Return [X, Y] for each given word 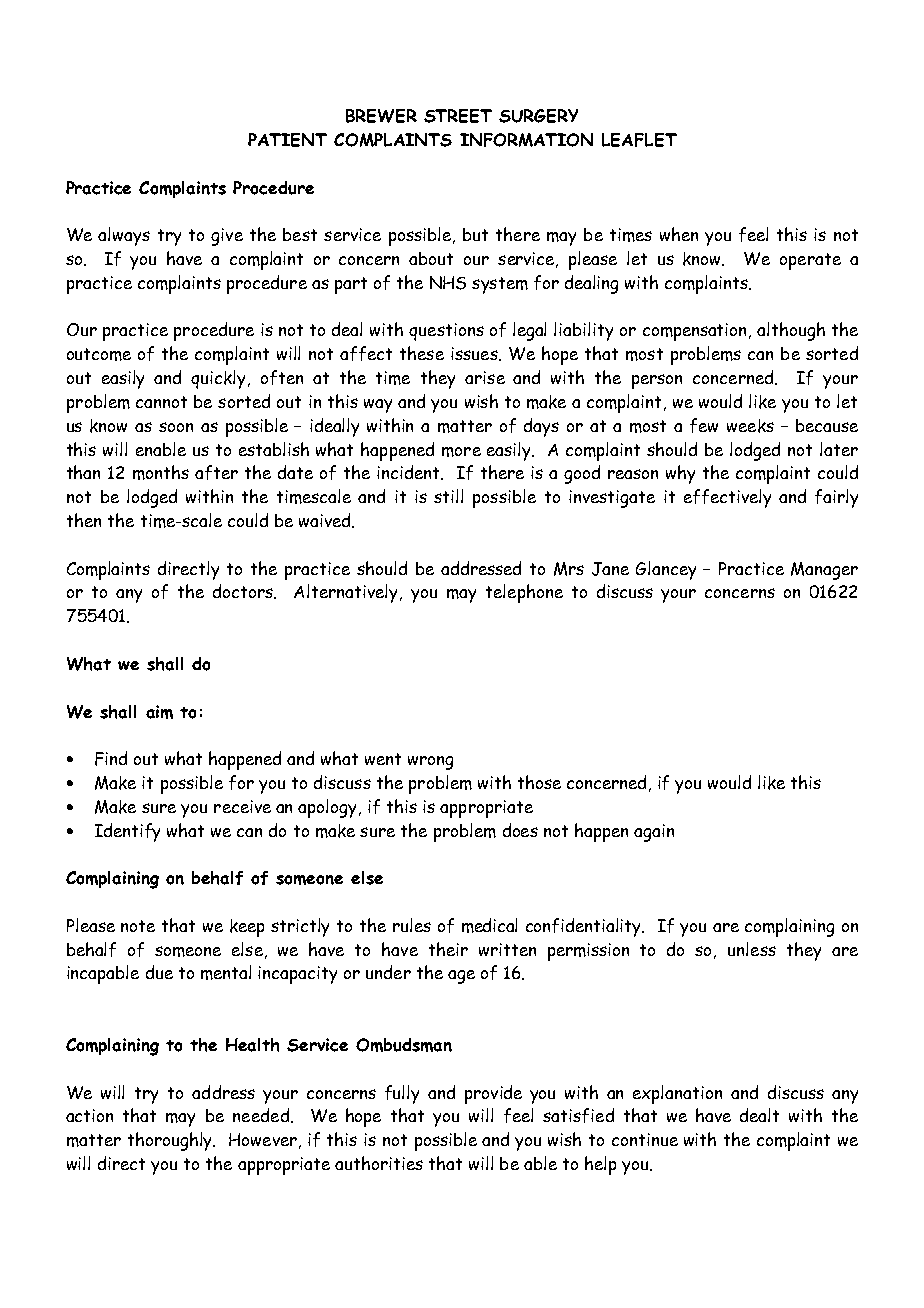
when [679, 234]
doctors [244, 591]
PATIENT [287, 140]
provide [493, 1094]
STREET [458, 116]
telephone [524, 593]
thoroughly [171, 1141]
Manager [824, 571]
